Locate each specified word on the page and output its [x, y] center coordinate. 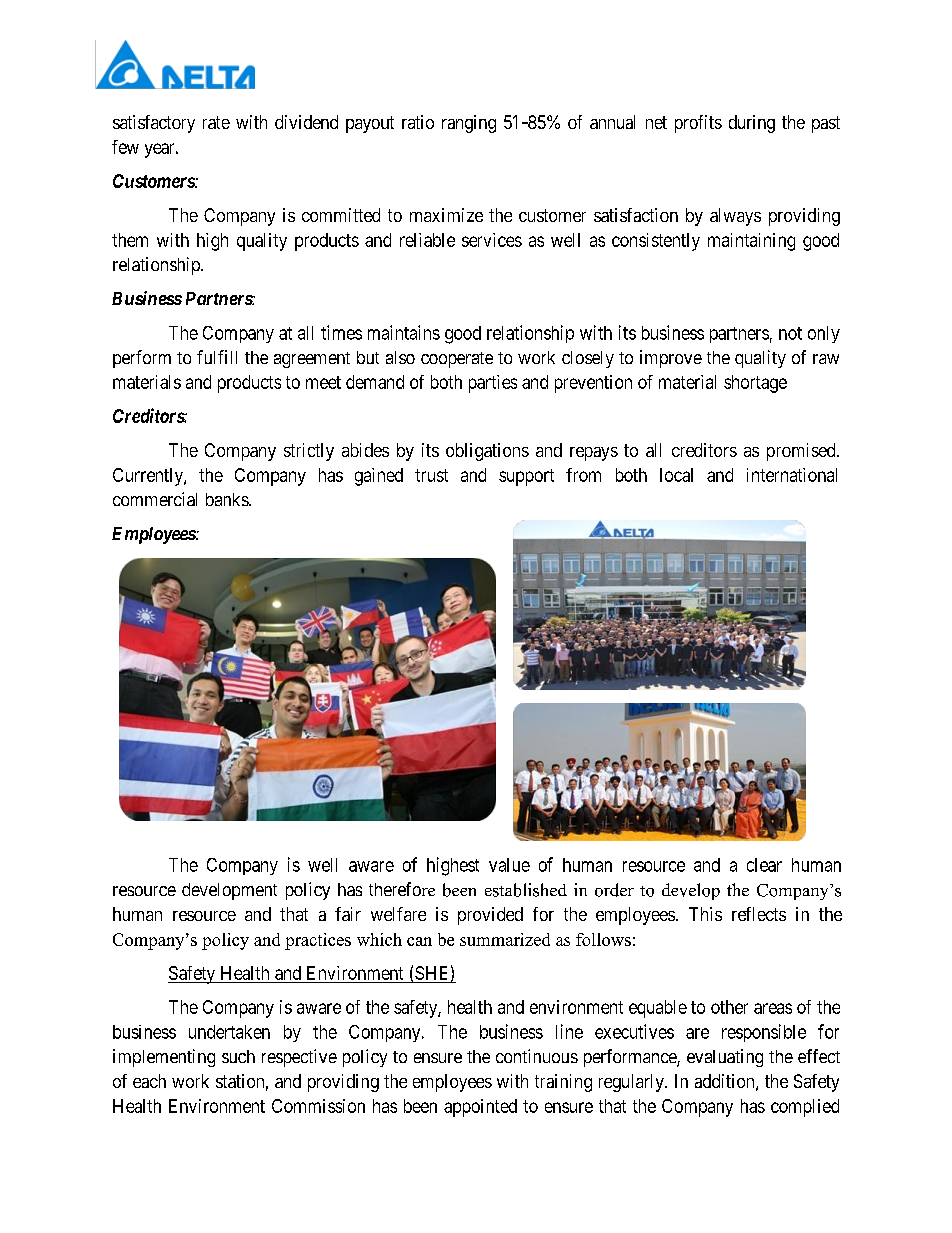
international [792, 475]
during [752, 124]
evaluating [725, 1058]
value [509, 865]
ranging [469, 124]
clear [764, 865]
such [238, 1056]
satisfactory [154, 124]
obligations [487, 452]
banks [228, 499]
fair [348, 914]
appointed [480, 1108]
